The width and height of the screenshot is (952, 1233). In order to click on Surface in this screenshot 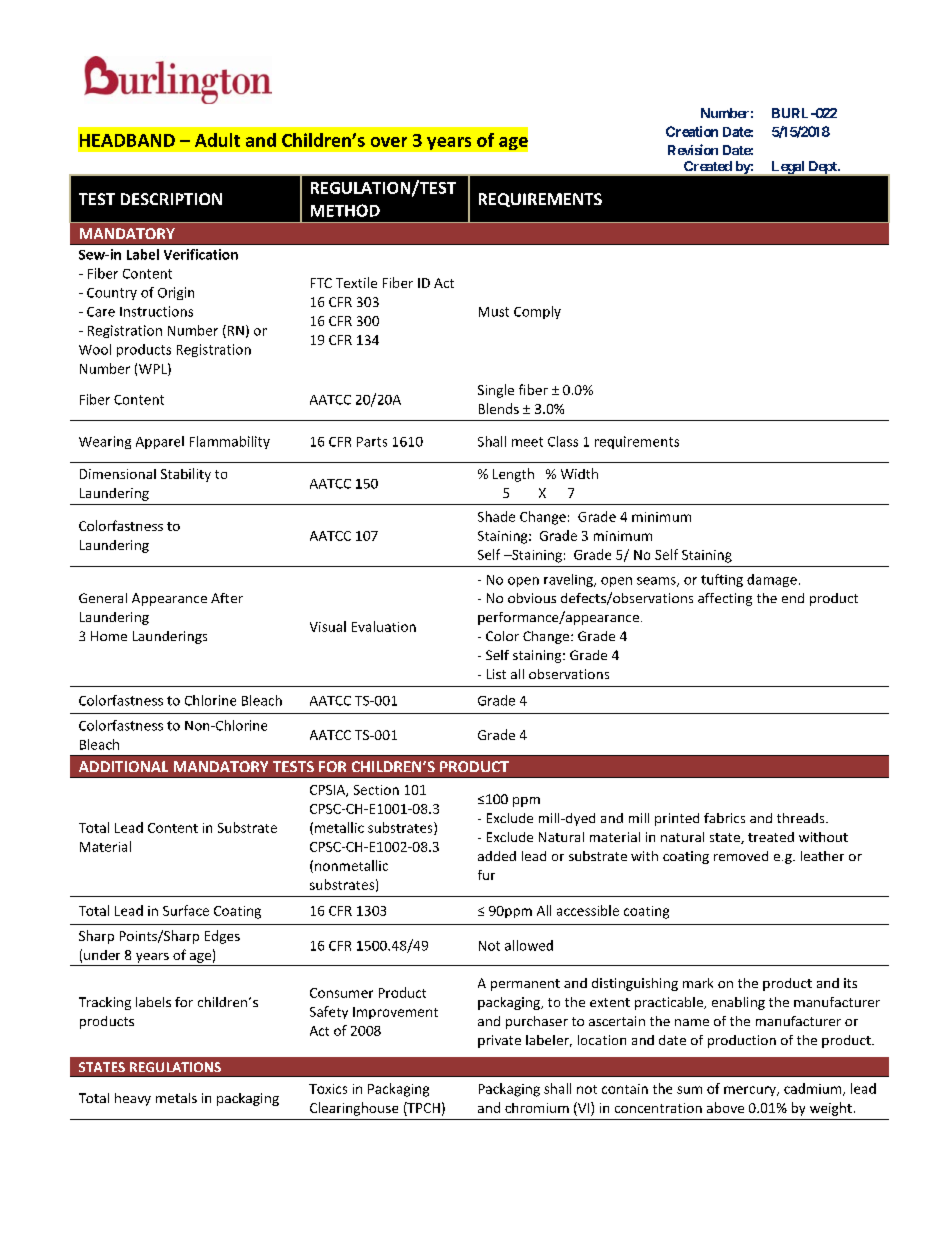, I will do `click(186, 910)`.
